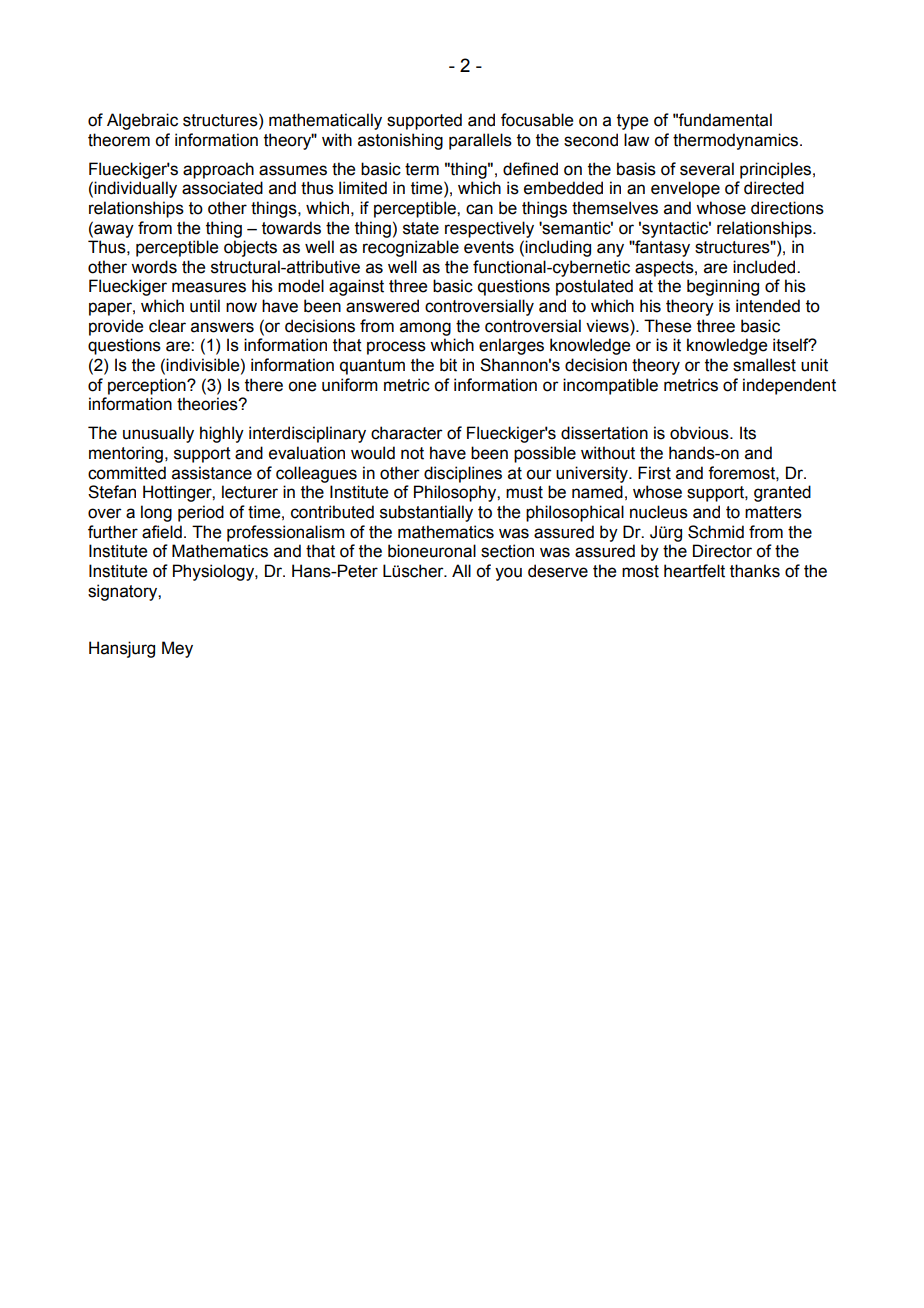 Image resolution: width=924 pixels, height=1308 pixels. What do you see at coordinates (222, 434) in the screenshot?
I see `highly` at bounding box center [222, 434].
